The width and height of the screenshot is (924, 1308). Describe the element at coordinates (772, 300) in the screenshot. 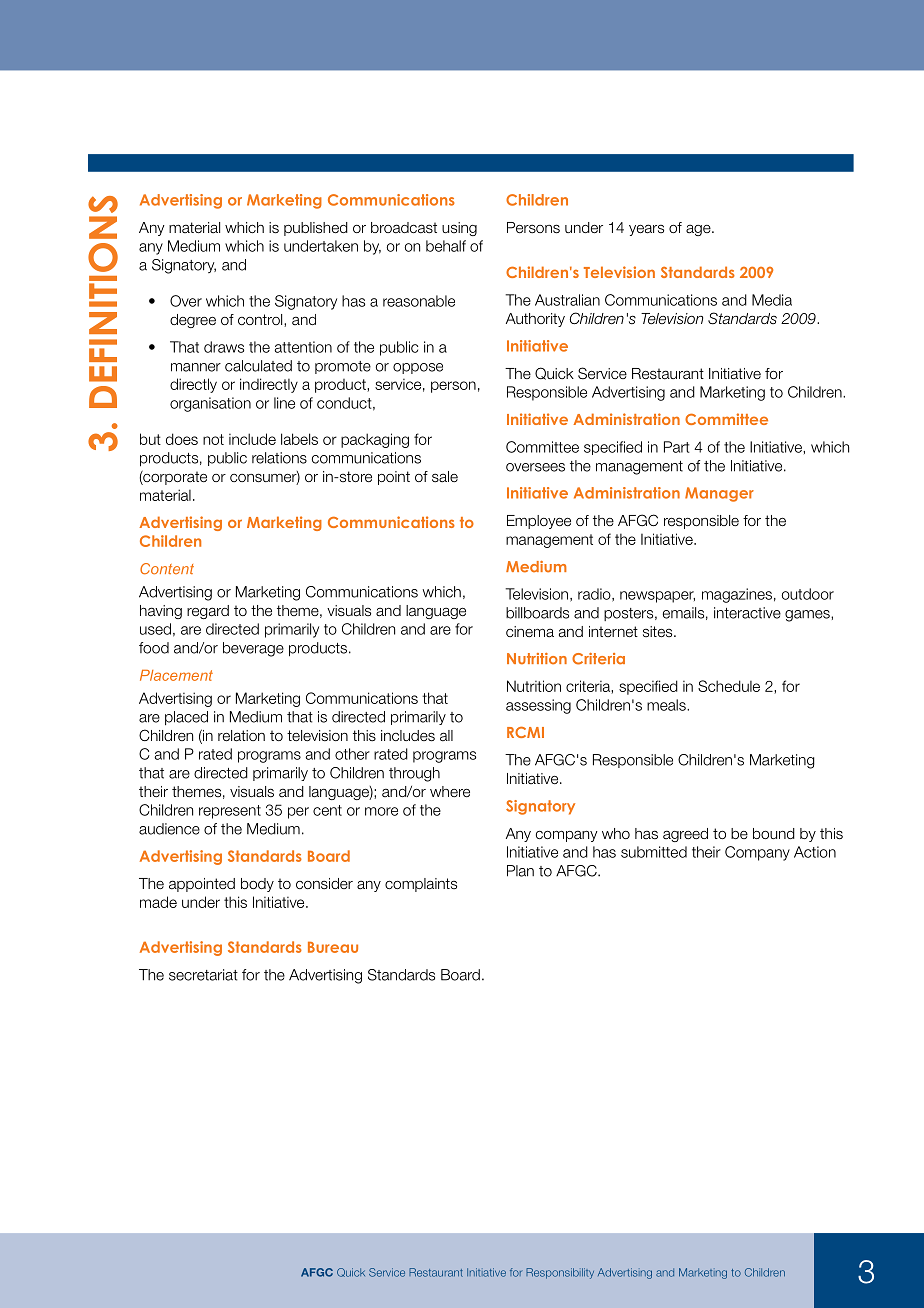

I see `Media` at that location.
